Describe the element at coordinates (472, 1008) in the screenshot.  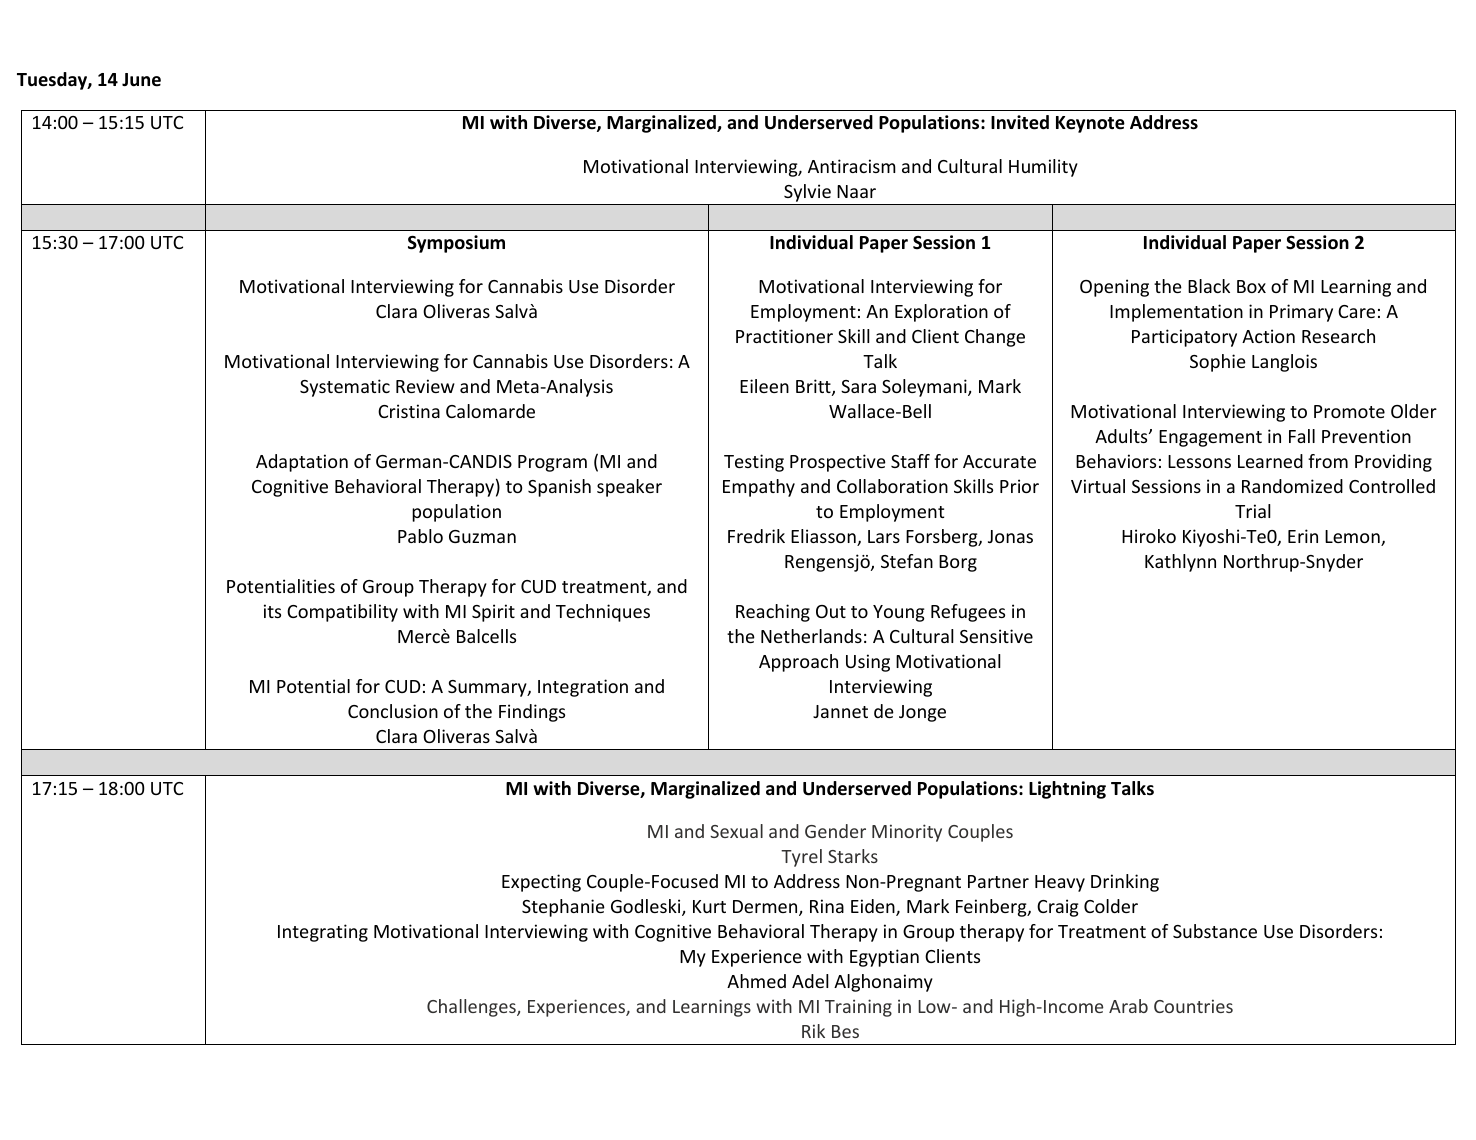
I see `Challenges` at that location.
